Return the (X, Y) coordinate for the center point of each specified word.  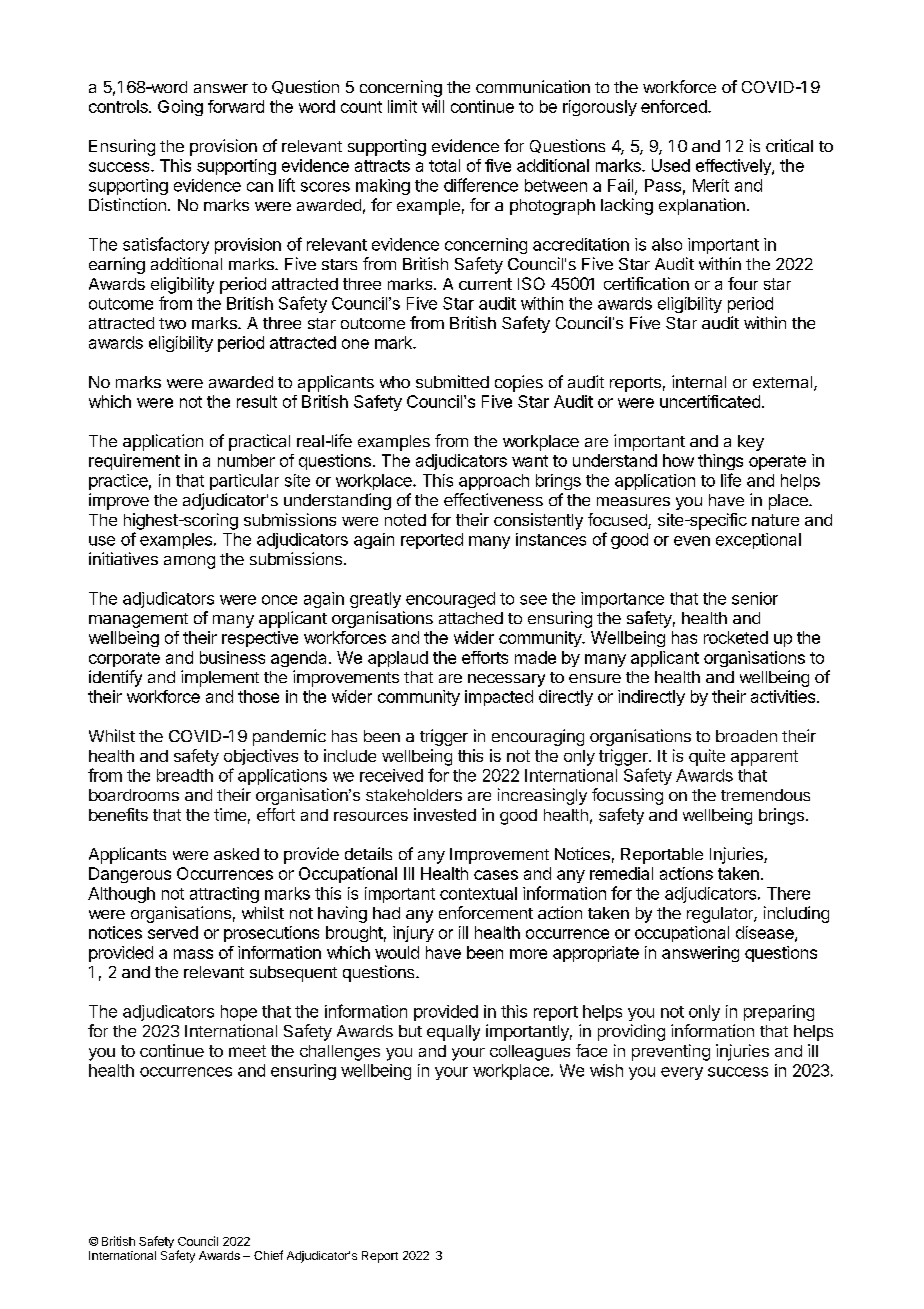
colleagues (530, 1053)
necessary (506, 680)
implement (220, 678)
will (433, 106)
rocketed (736, 637)
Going (180, 108)
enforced (675, 106)
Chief (268, 1255)
